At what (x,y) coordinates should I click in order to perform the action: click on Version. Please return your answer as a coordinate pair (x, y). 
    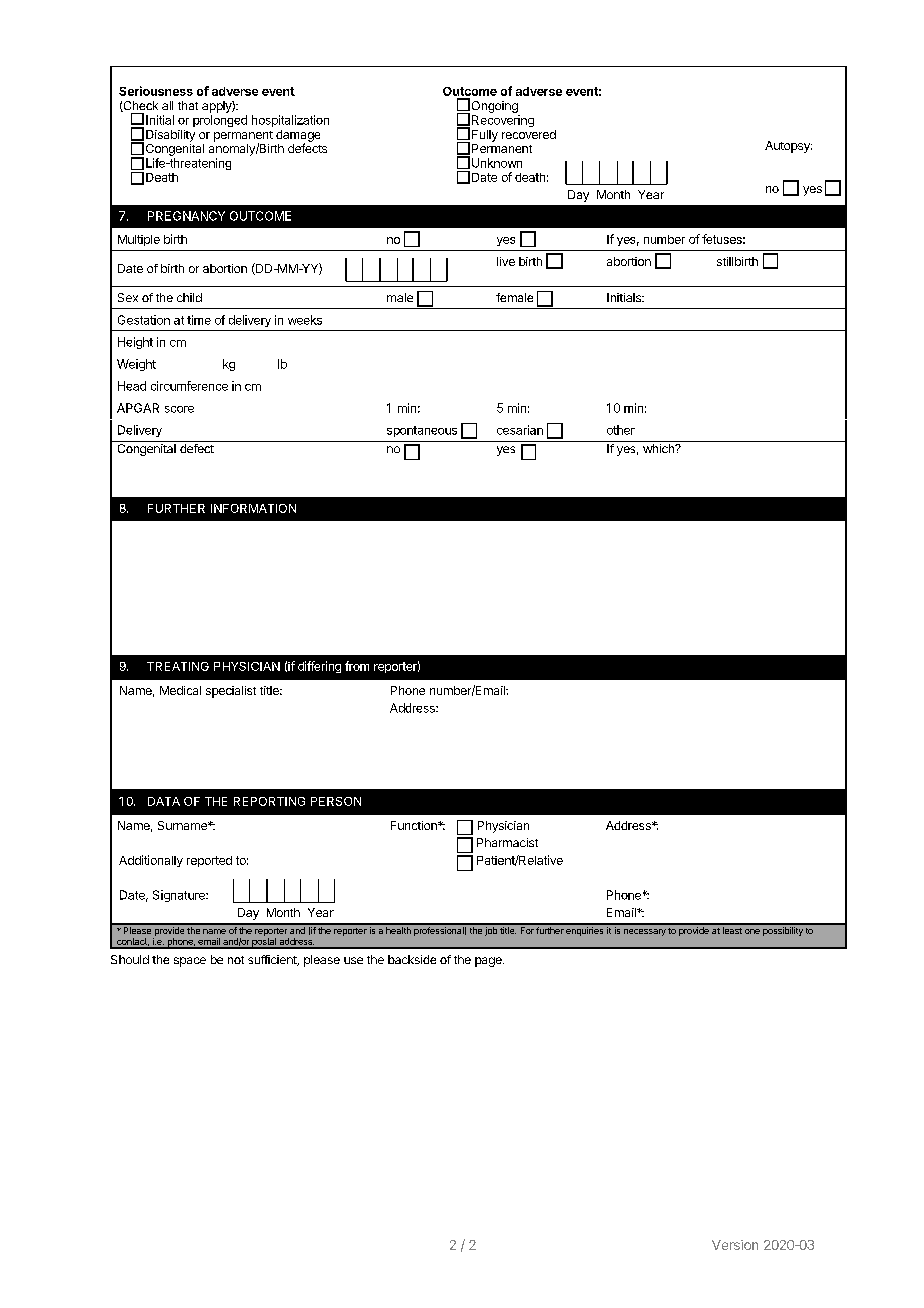
    Looking at the image, I should click on (735, 1245).
